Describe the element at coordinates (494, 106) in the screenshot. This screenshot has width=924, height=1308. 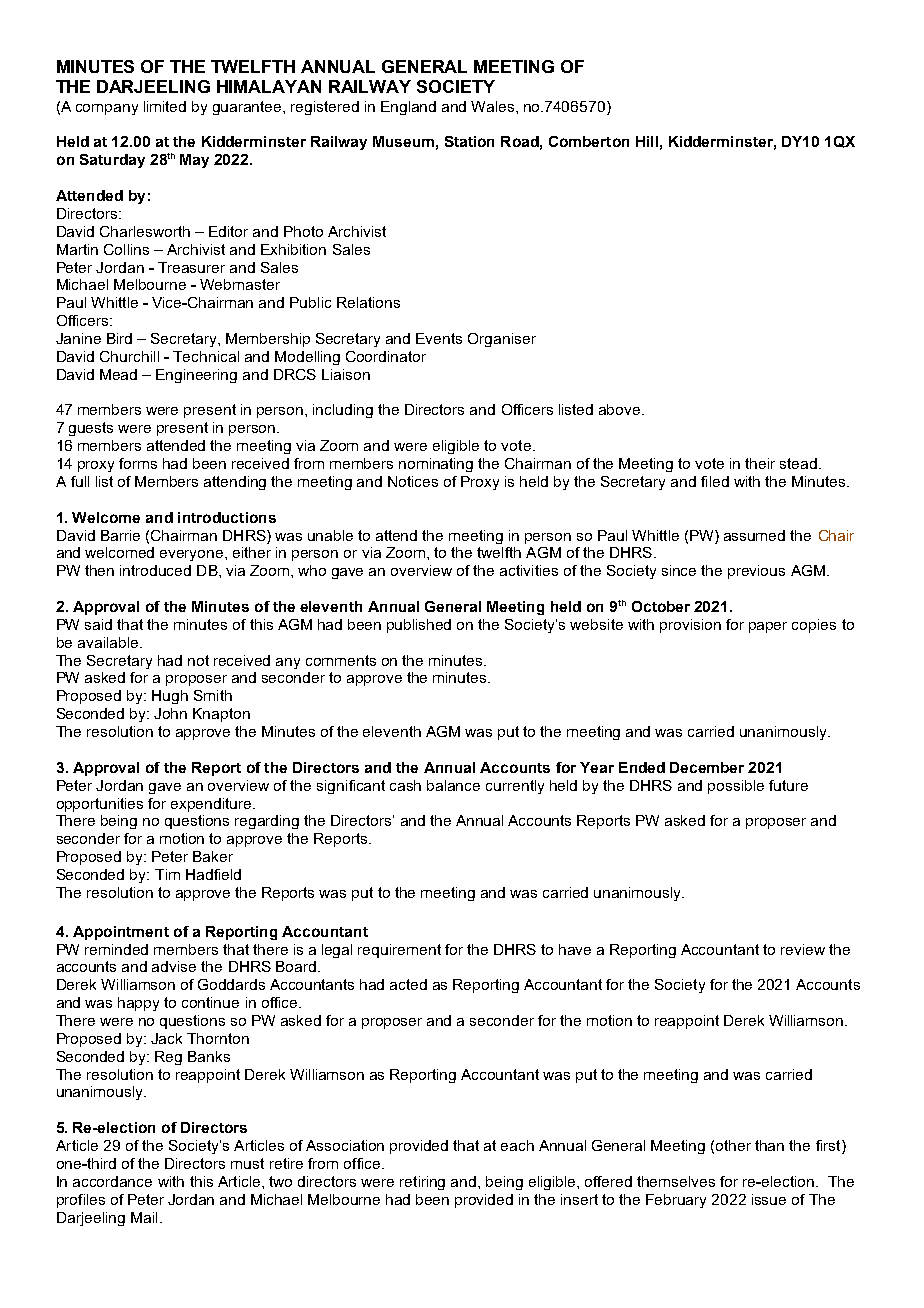
I see `Wales` at that location.
